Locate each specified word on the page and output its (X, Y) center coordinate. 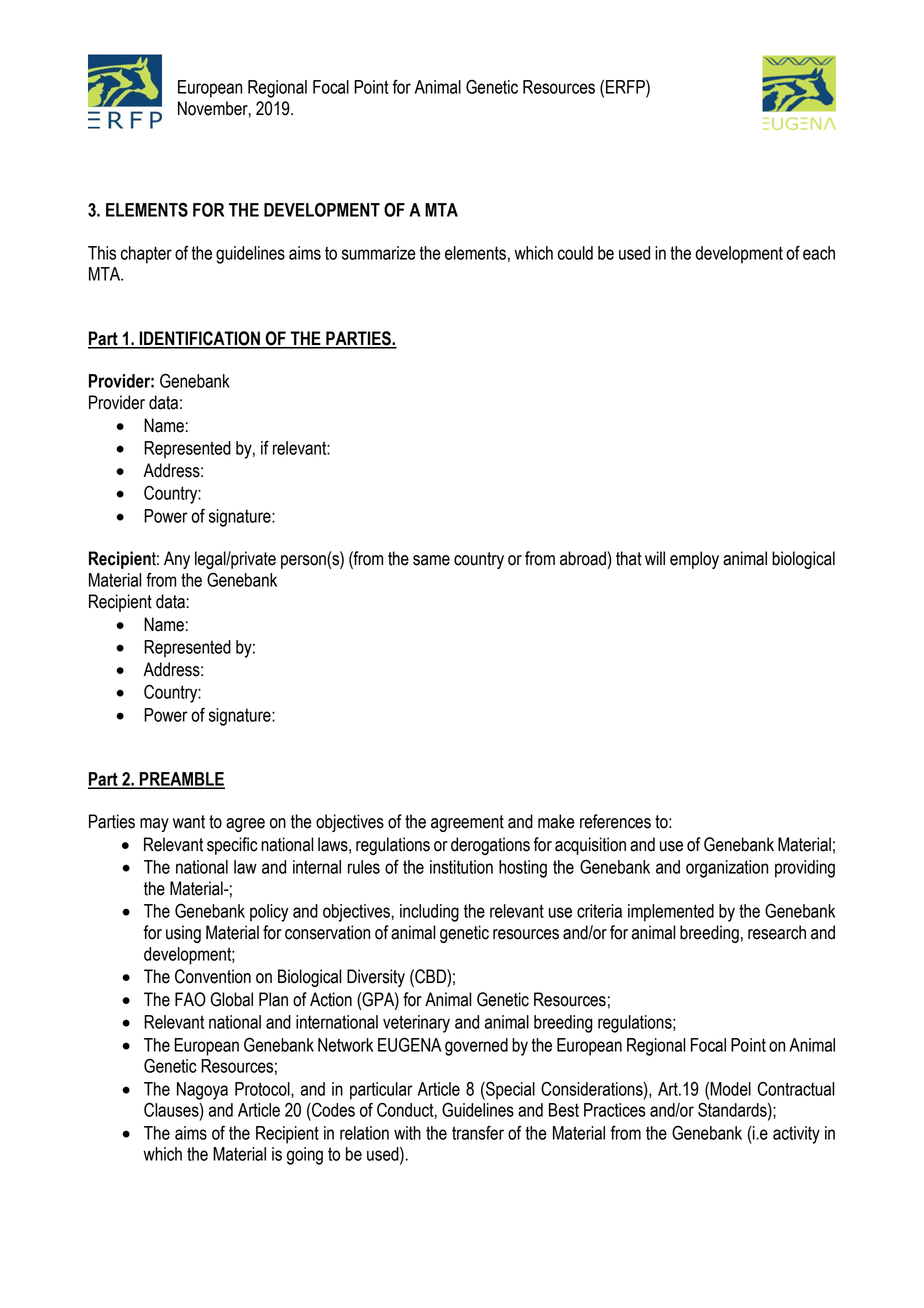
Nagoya (202, 1091)
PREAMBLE (181, 780)
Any (177, 560)
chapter (146, 255)
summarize (379, 253)
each (819, 253)
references (615, 821)
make (556, 821)
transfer (478, 1132)
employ (694, 560)
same (431, 560)
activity (796, 1135)
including (429, 913)
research (777, 932)
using (183, 934)
